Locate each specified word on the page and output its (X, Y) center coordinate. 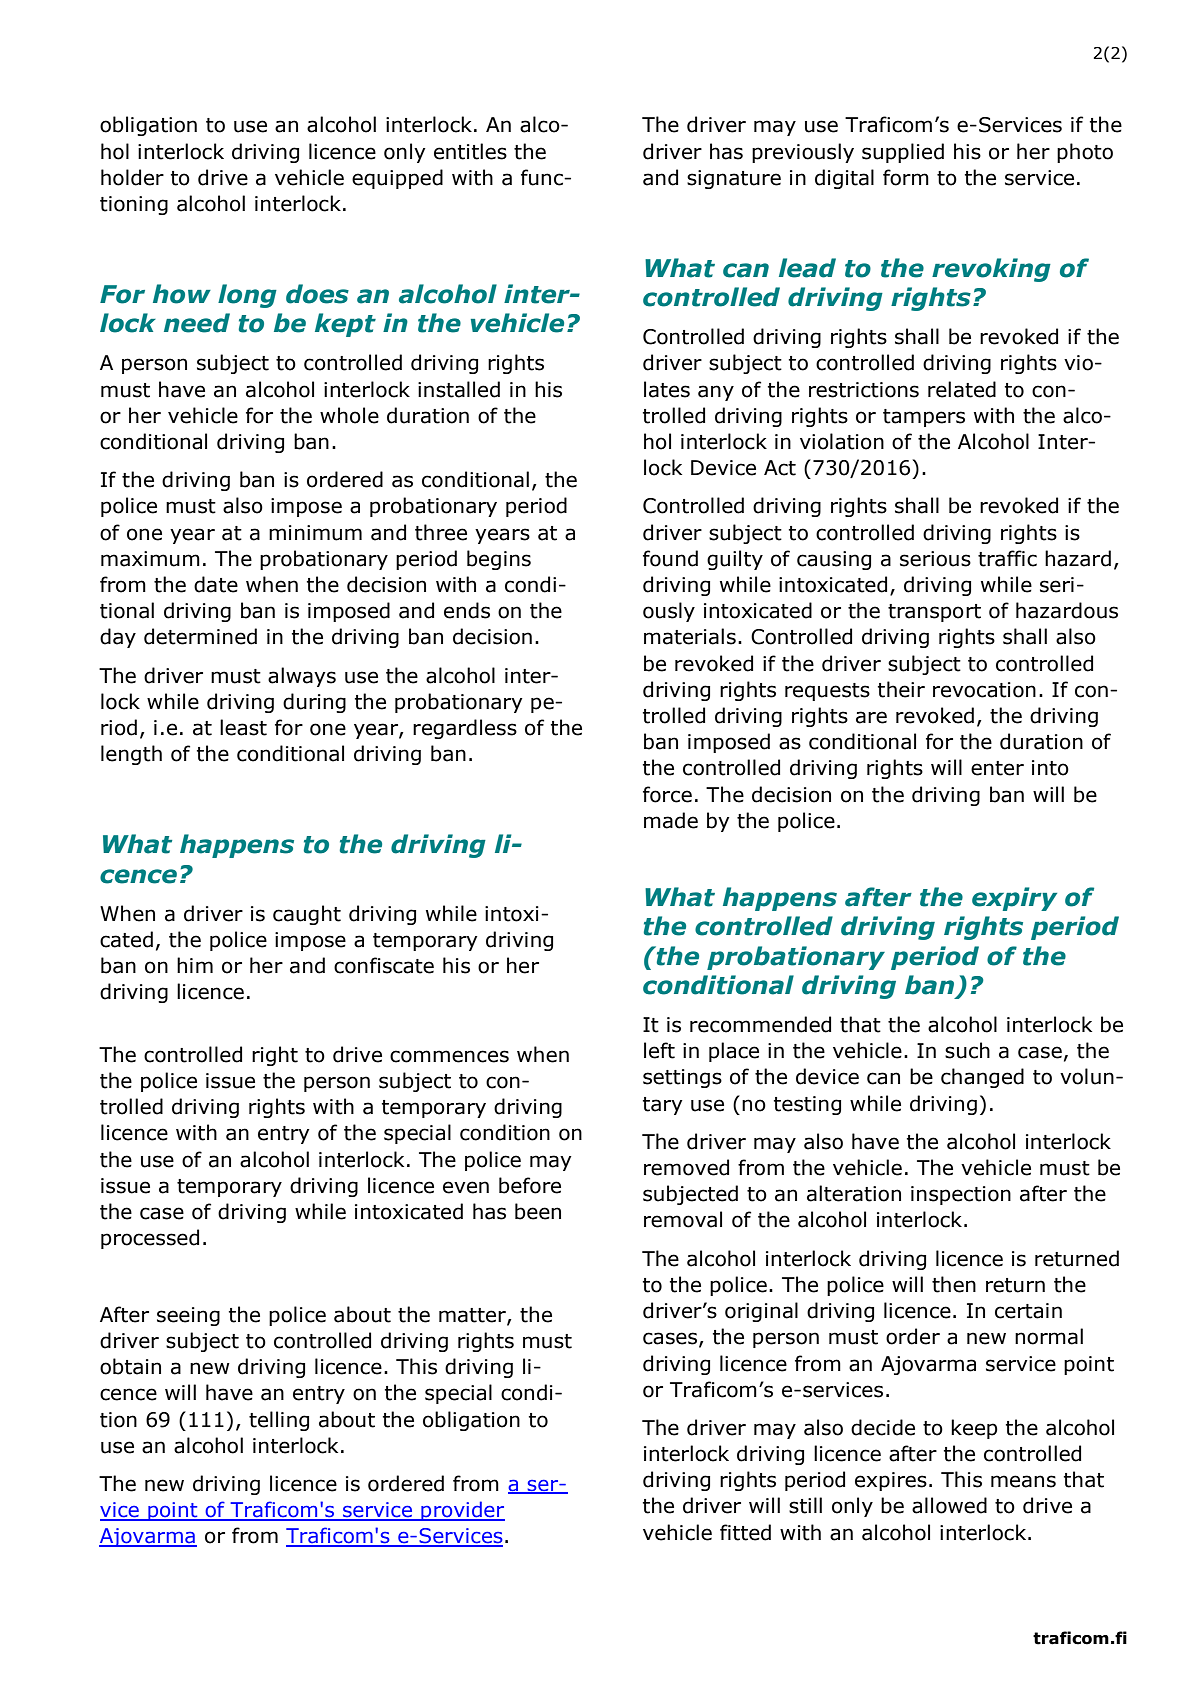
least (243, 727)
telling (279, 1421)
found (670, 558)
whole (349, 415)
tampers (924, 418)
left (659, 1050)
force (667, 794)
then (954, 1284)
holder (132, 177)
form (906, 177)
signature (734, 179)
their (901, 689)
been (538, 1211)
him (195, 965)
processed (150, 1239)
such (967, 1050)
